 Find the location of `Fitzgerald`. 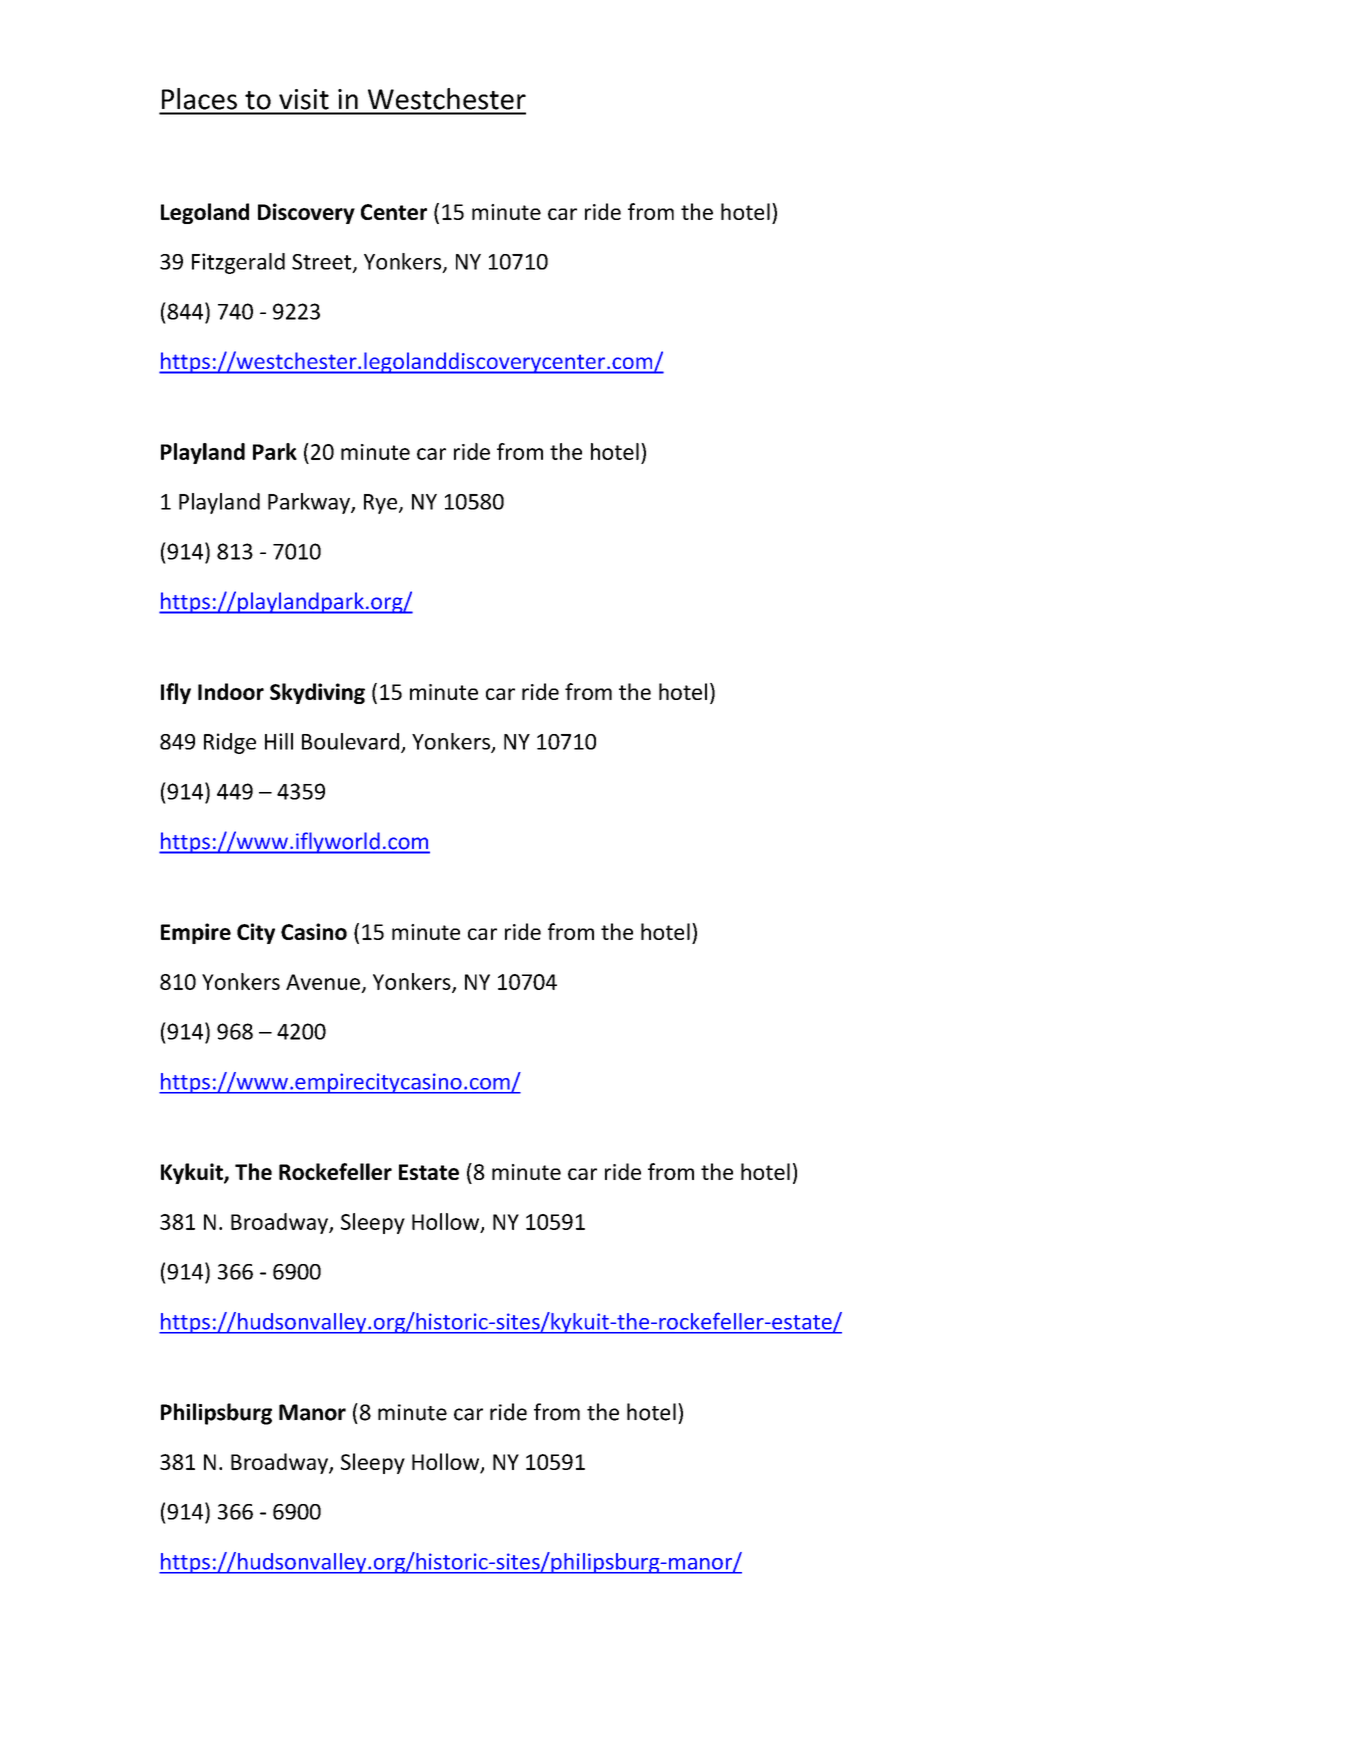

Fitzgerald is located at coordinates (238, 263).
